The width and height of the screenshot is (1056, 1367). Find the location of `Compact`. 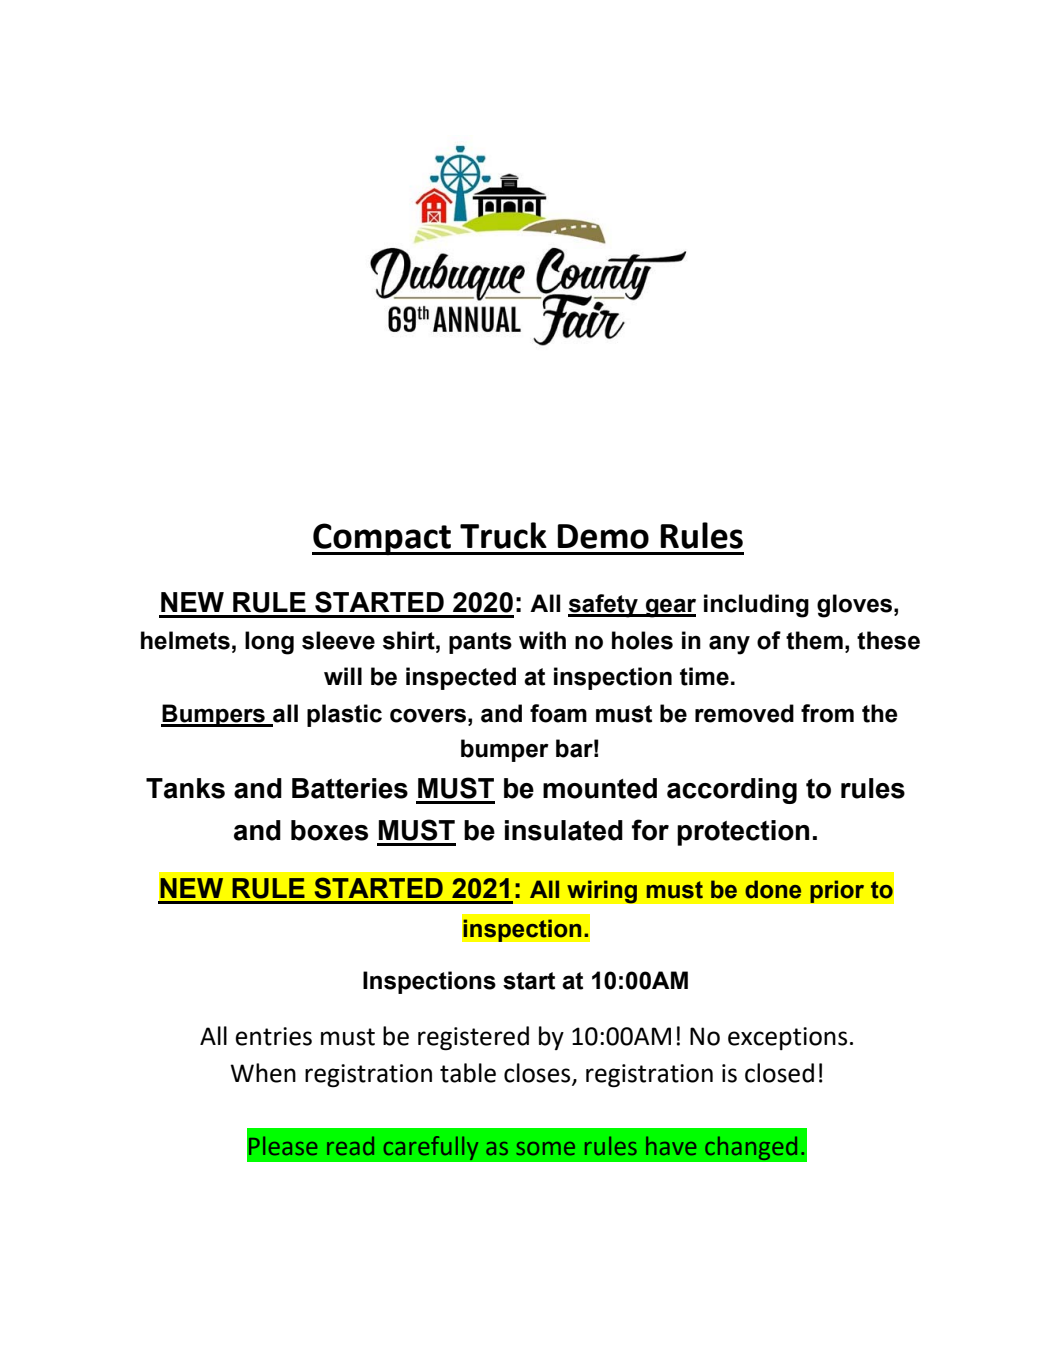

Compact is located at coordinates (382, 539).
